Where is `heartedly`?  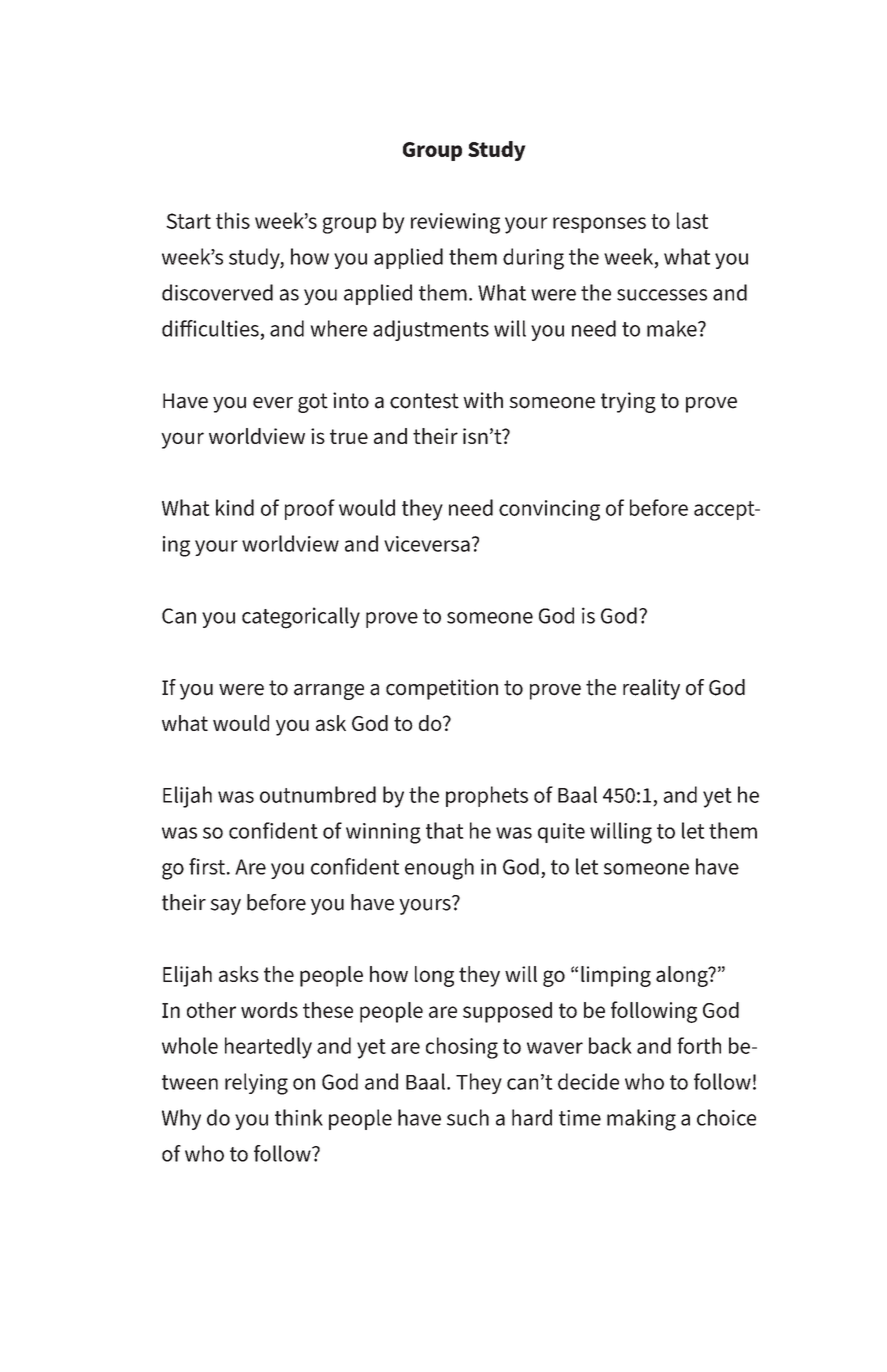
heartedly is located at coordinates (268, 1048).
